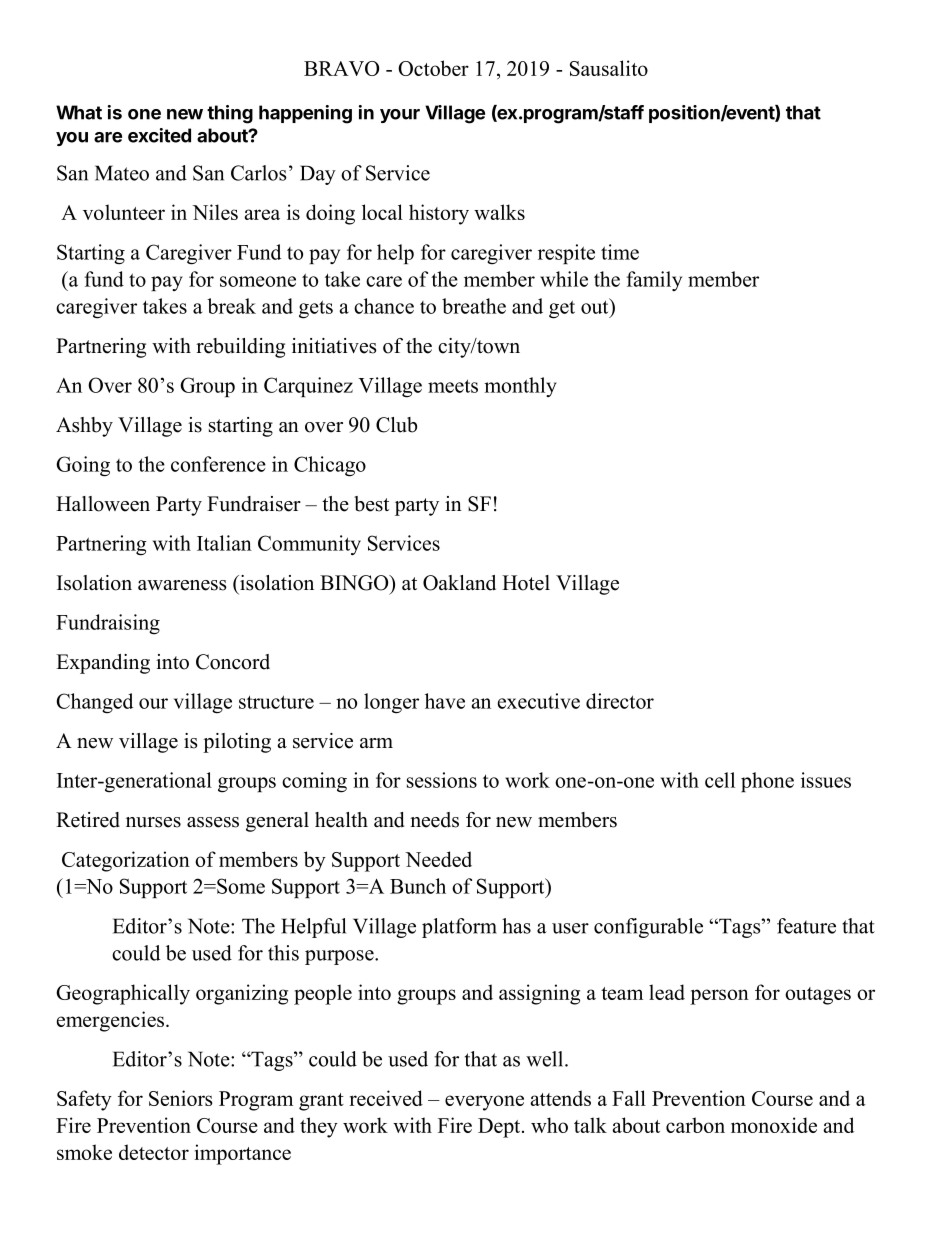 This screenshot has width=952, height=1233. Describe the element at coordinates (159, 135) in the screenshot. I see `excited` at that location.
